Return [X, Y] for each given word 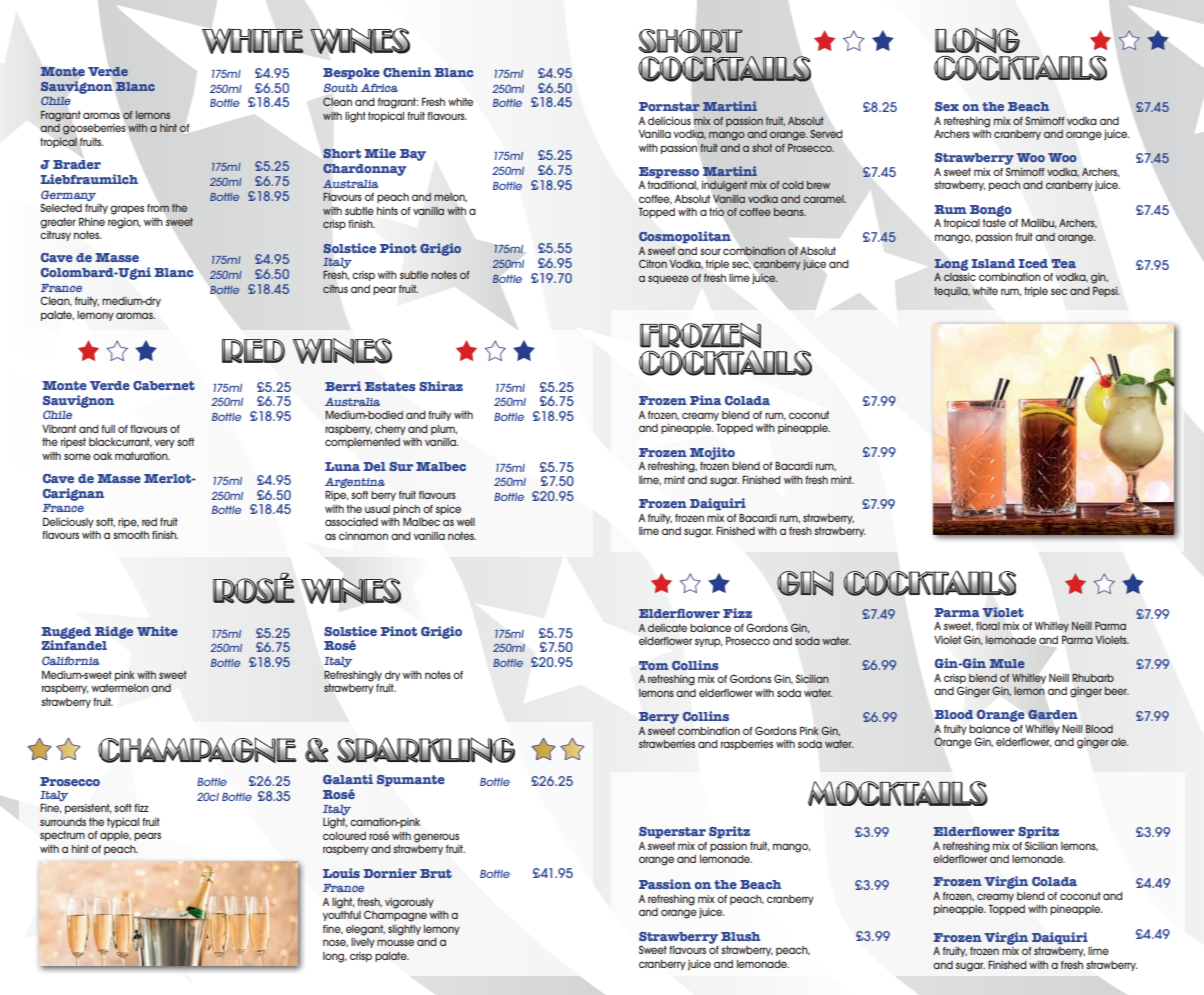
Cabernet [164, 385]
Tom [654, 665]
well [466, 522]
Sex [947, 106]
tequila [952, 292]
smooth [131, 535]
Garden [1053, 714]
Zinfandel [74, 644]
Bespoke [351, 74]
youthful [342, 916]
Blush [740, 936]
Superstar [672, 833]
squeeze [668, 279]
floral [988, 626]
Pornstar [669, 106]
